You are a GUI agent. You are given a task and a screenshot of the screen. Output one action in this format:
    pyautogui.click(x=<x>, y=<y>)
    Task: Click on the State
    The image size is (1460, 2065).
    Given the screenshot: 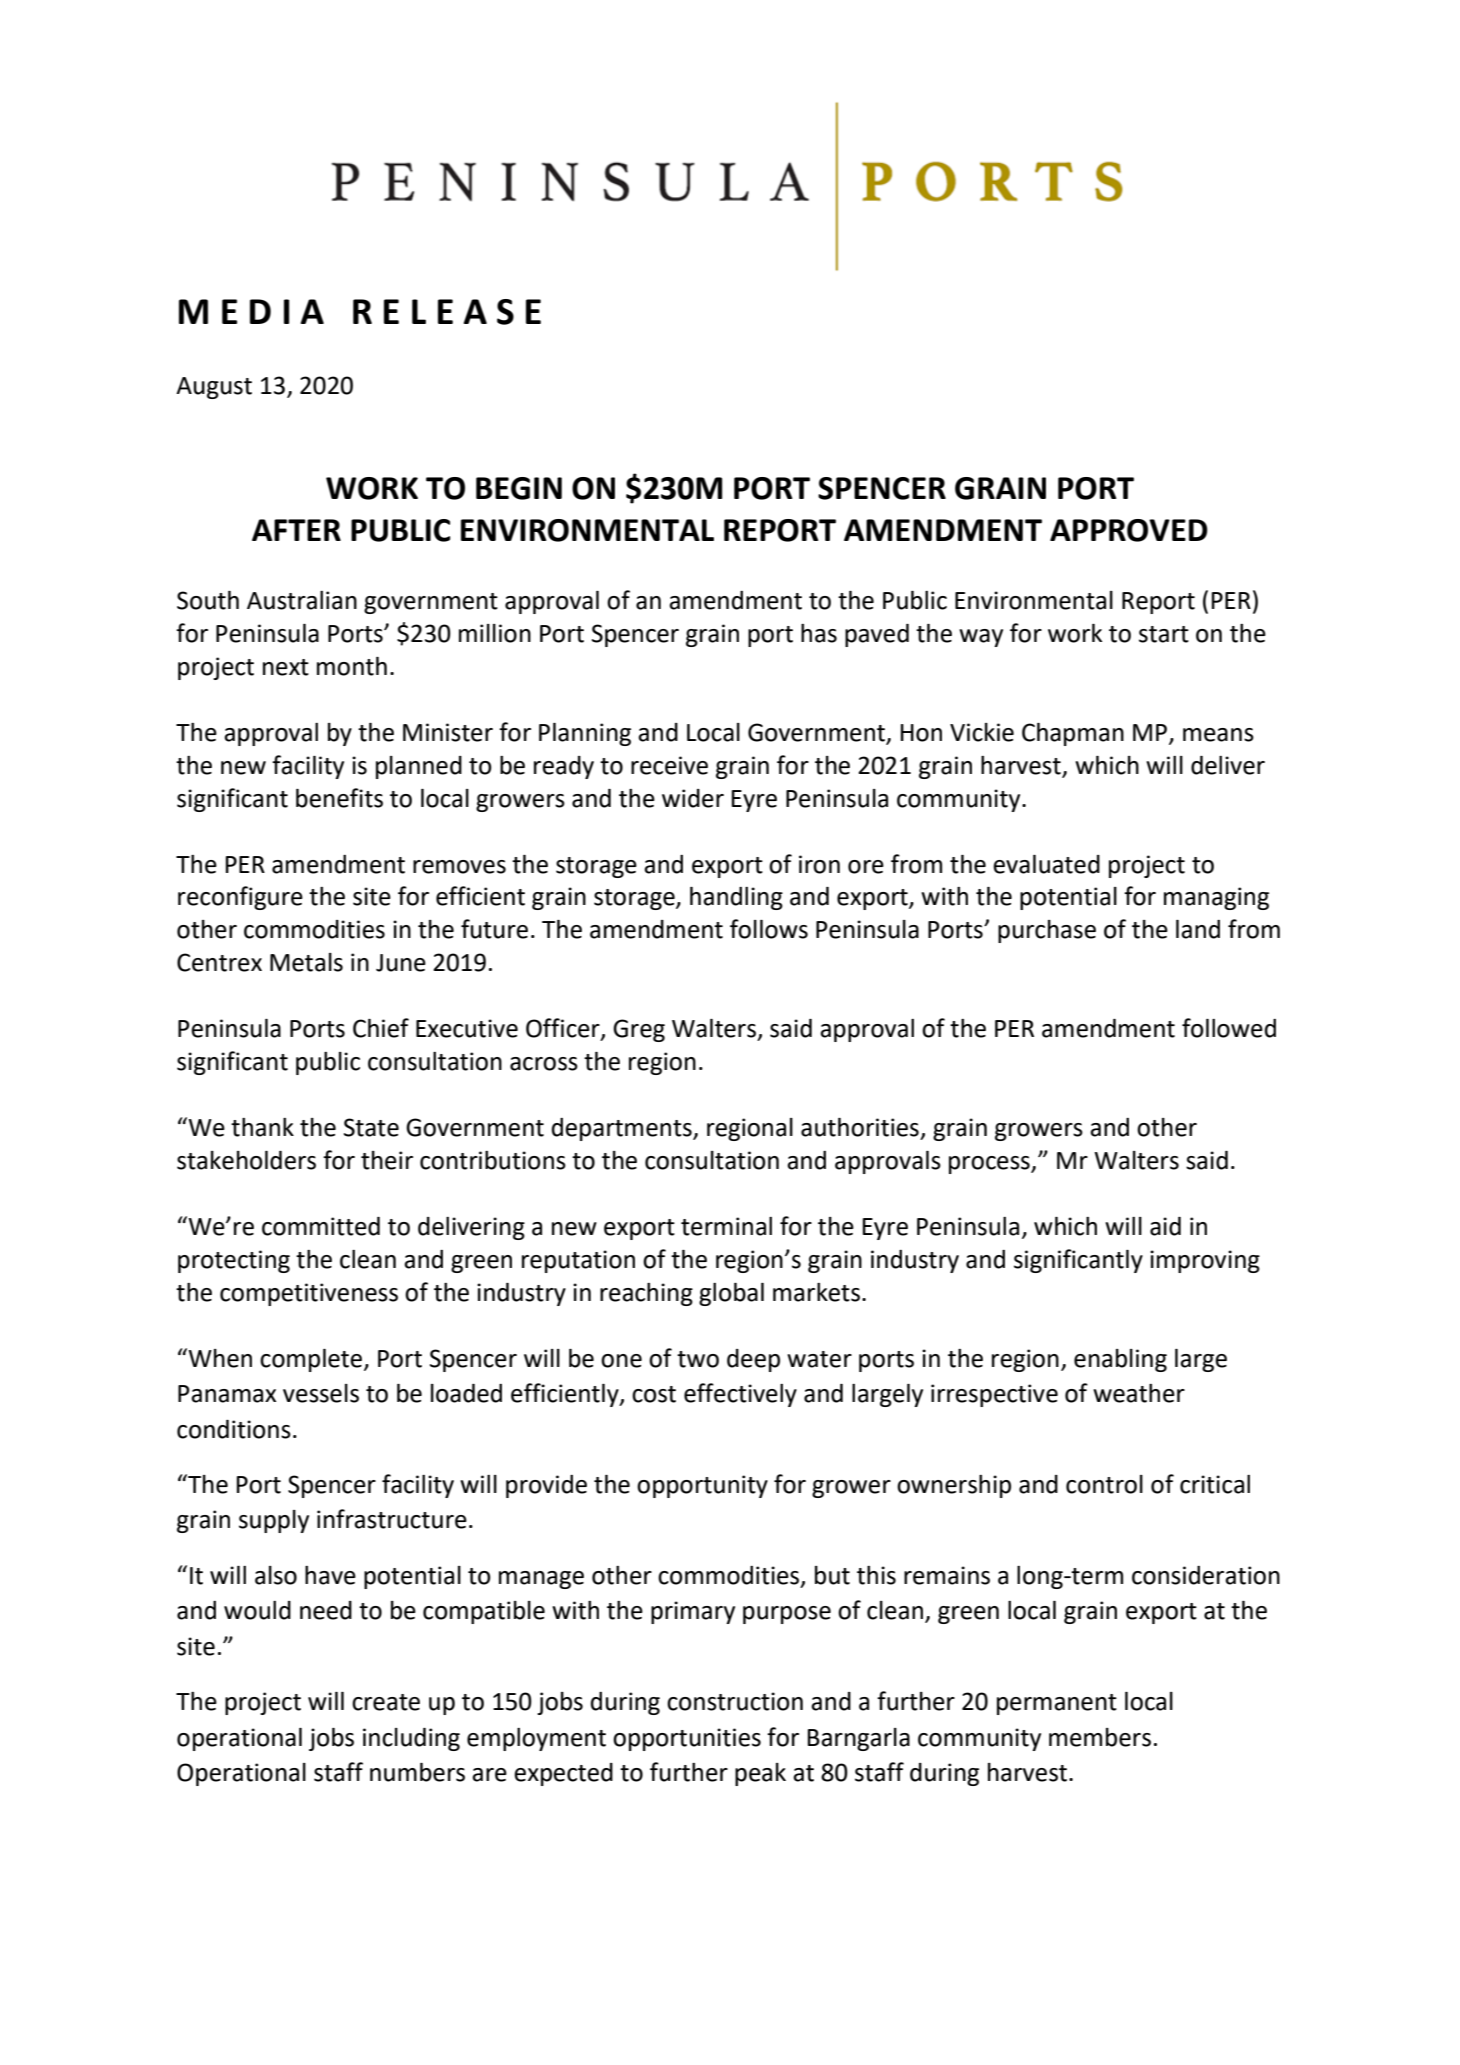 What is the action you would take?
    pyautogui.click(x=371, y=1127)
